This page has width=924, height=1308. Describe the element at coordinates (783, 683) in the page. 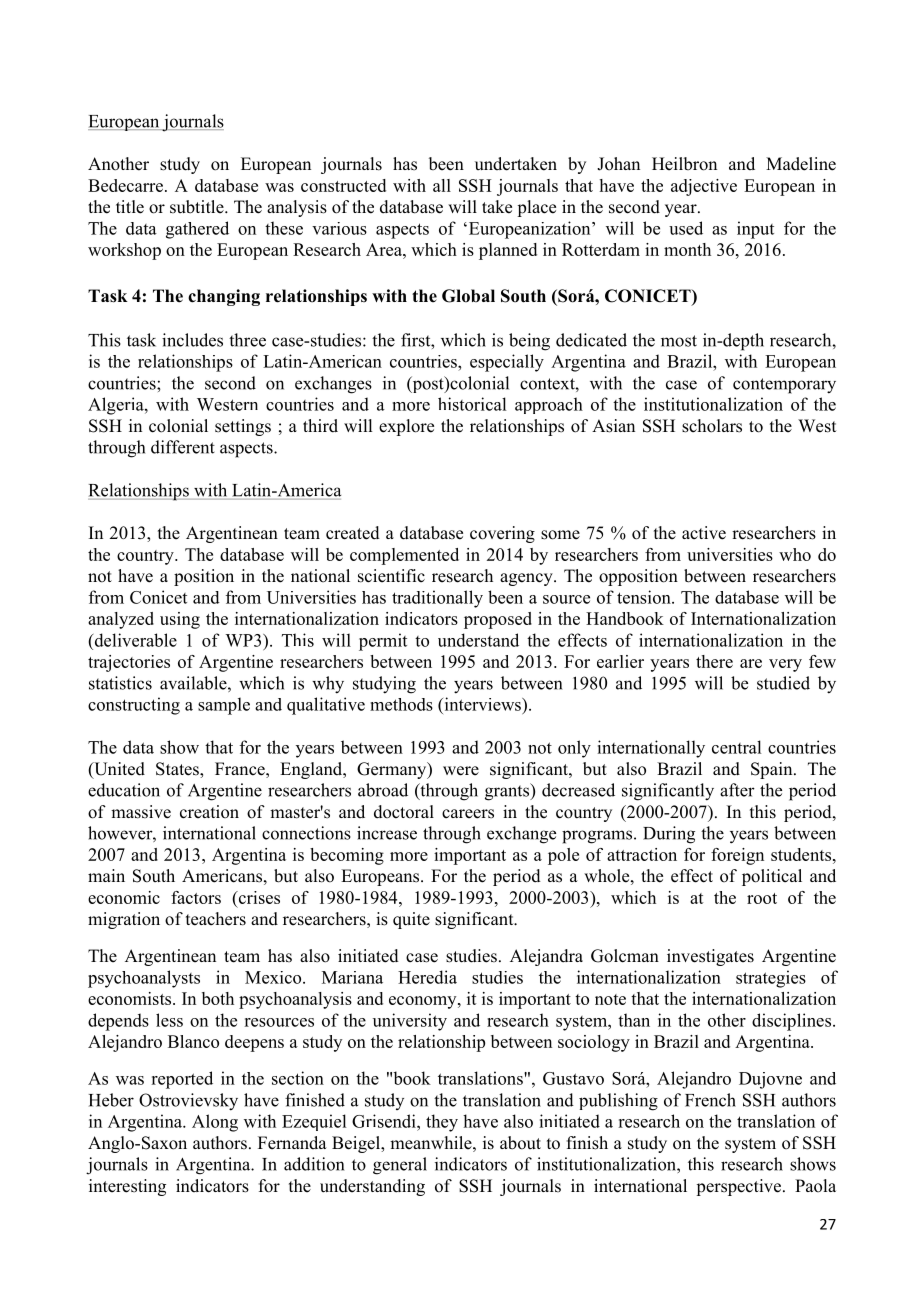

I see `studied` at that location.
